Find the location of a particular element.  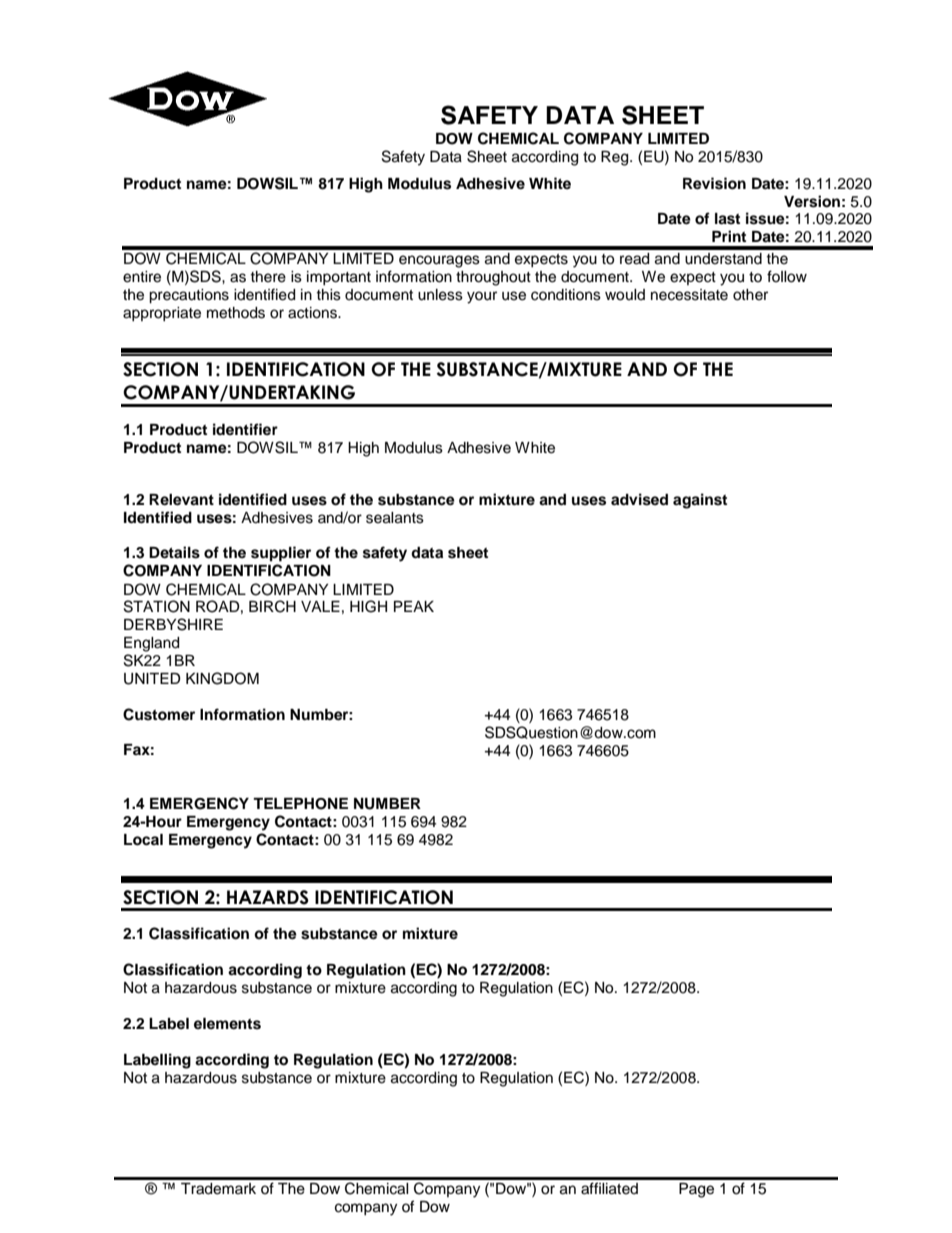

your is located at coordinates (482, 297).
